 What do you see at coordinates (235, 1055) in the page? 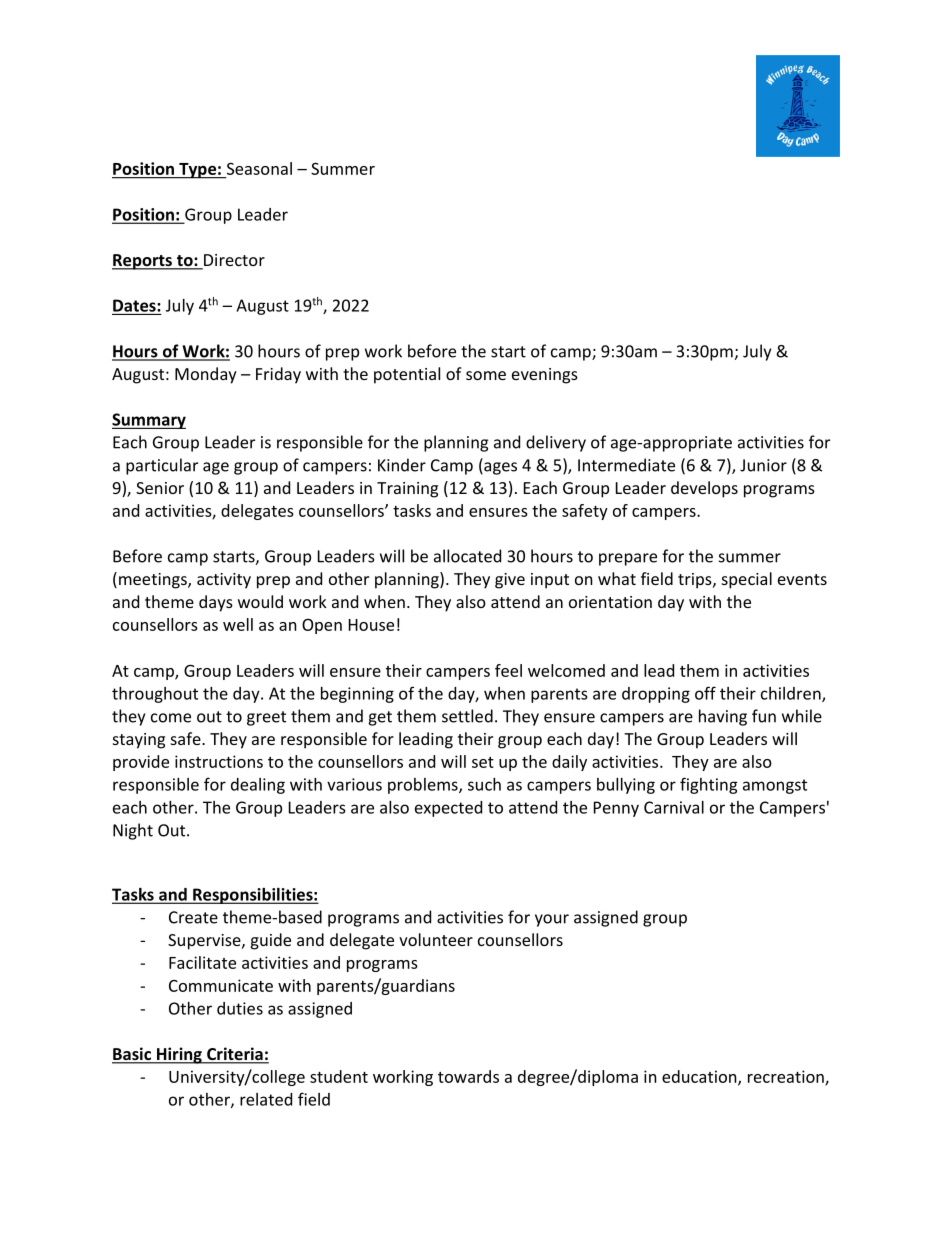
I see `Criteria` at bounding box center [235, 1055].
